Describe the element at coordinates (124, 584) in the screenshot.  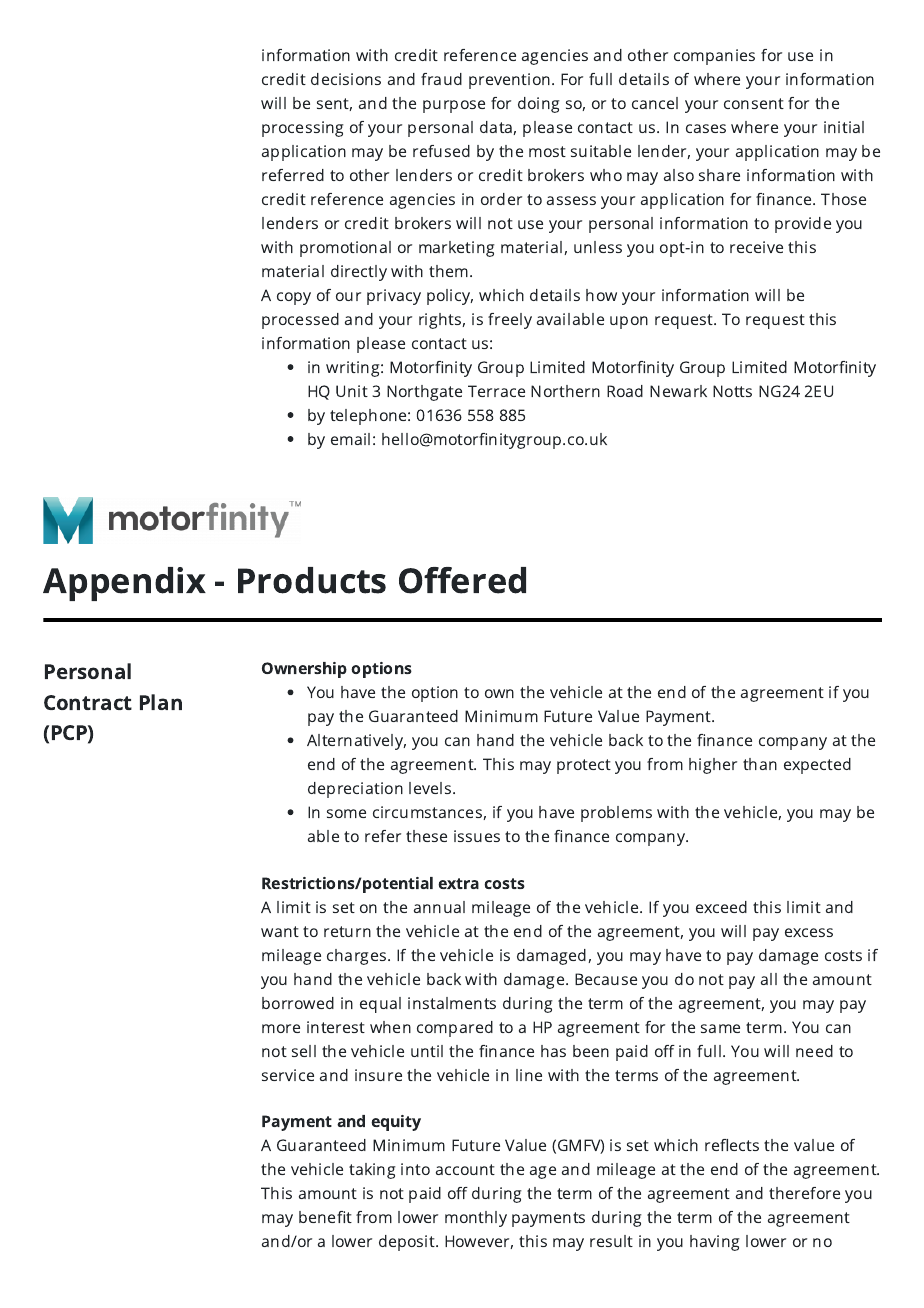
I see `Appendix` at that location.
